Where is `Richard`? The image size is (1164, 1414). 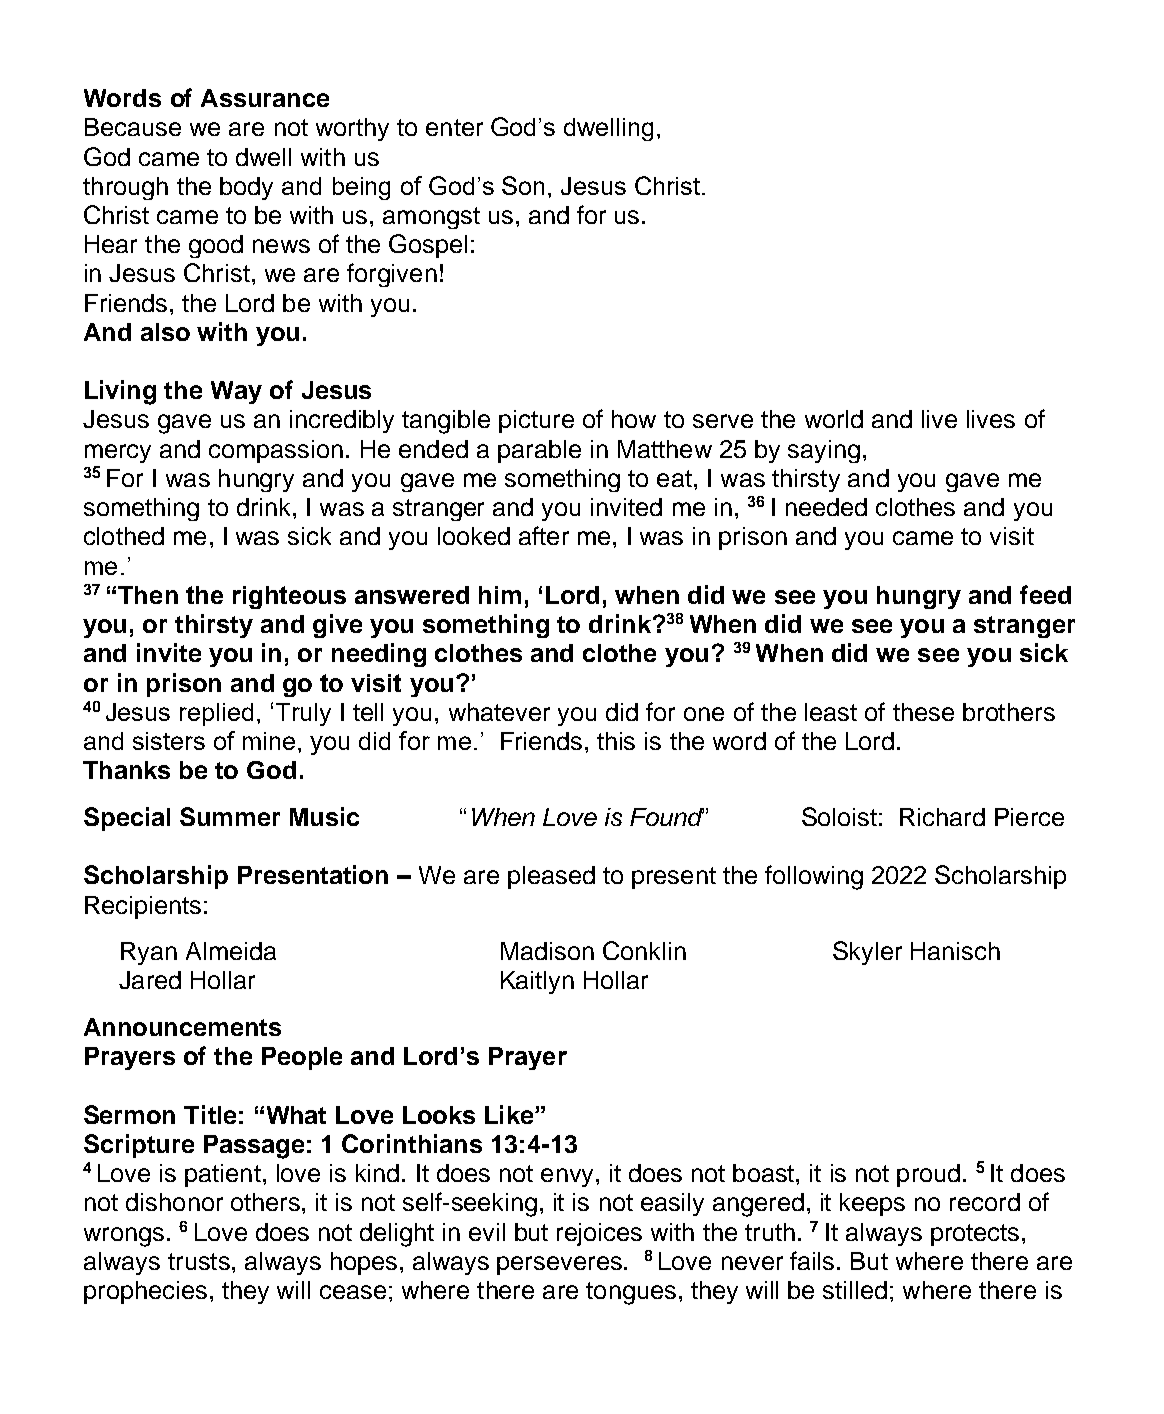
Richard is located at coordinates (942, 817).
